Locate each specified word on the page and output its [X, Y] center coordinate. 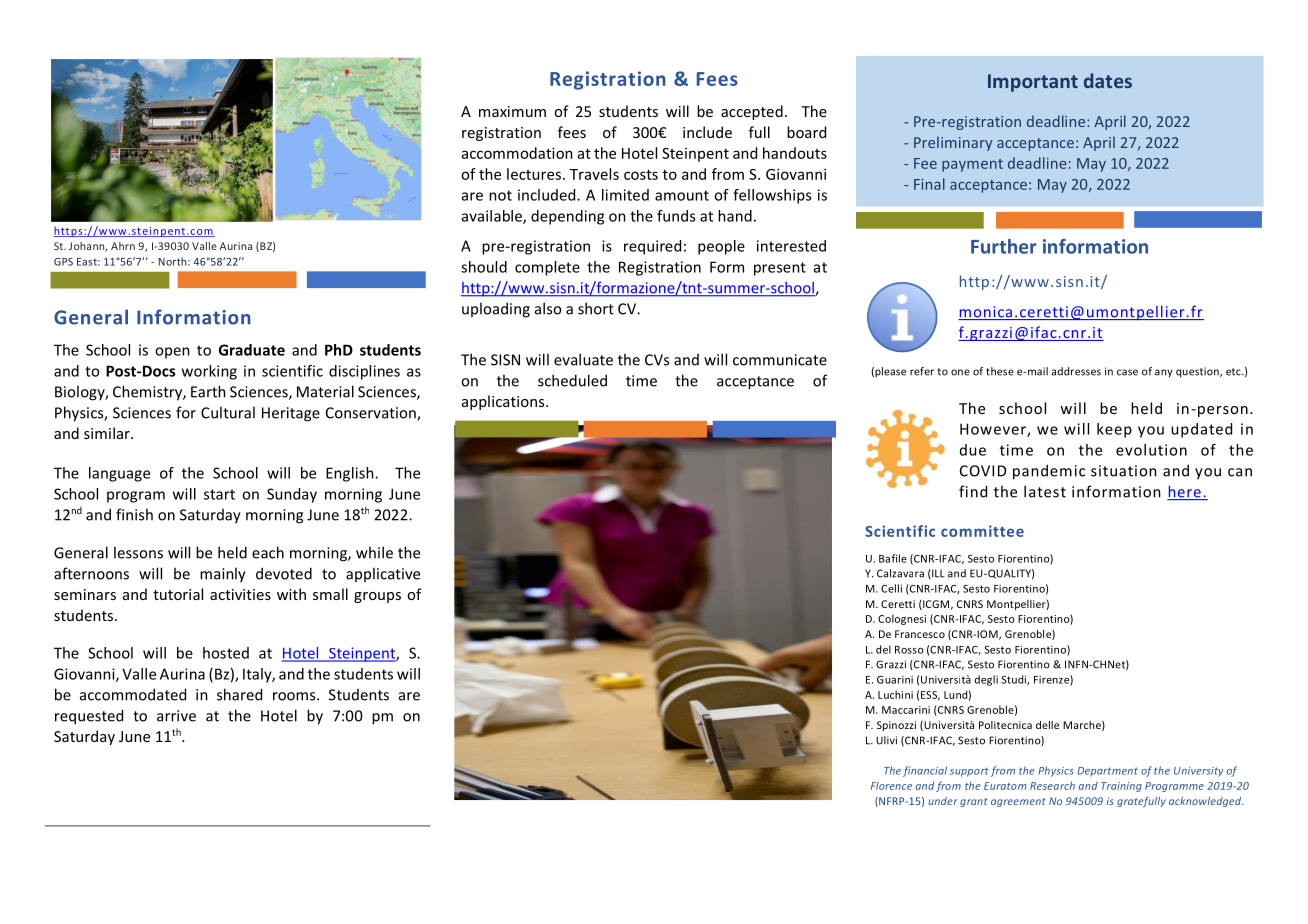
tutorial [178, 594]
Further [1004, 246]
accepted [752, 112]
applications [504, 402]
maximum [512, 111]
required [652, 247]
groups [377, 597]
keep [1114, 430]
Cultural [228, 412]
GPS [63, 262]
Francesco [920, 634]
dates [1108, 80]
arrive [176, 716]
